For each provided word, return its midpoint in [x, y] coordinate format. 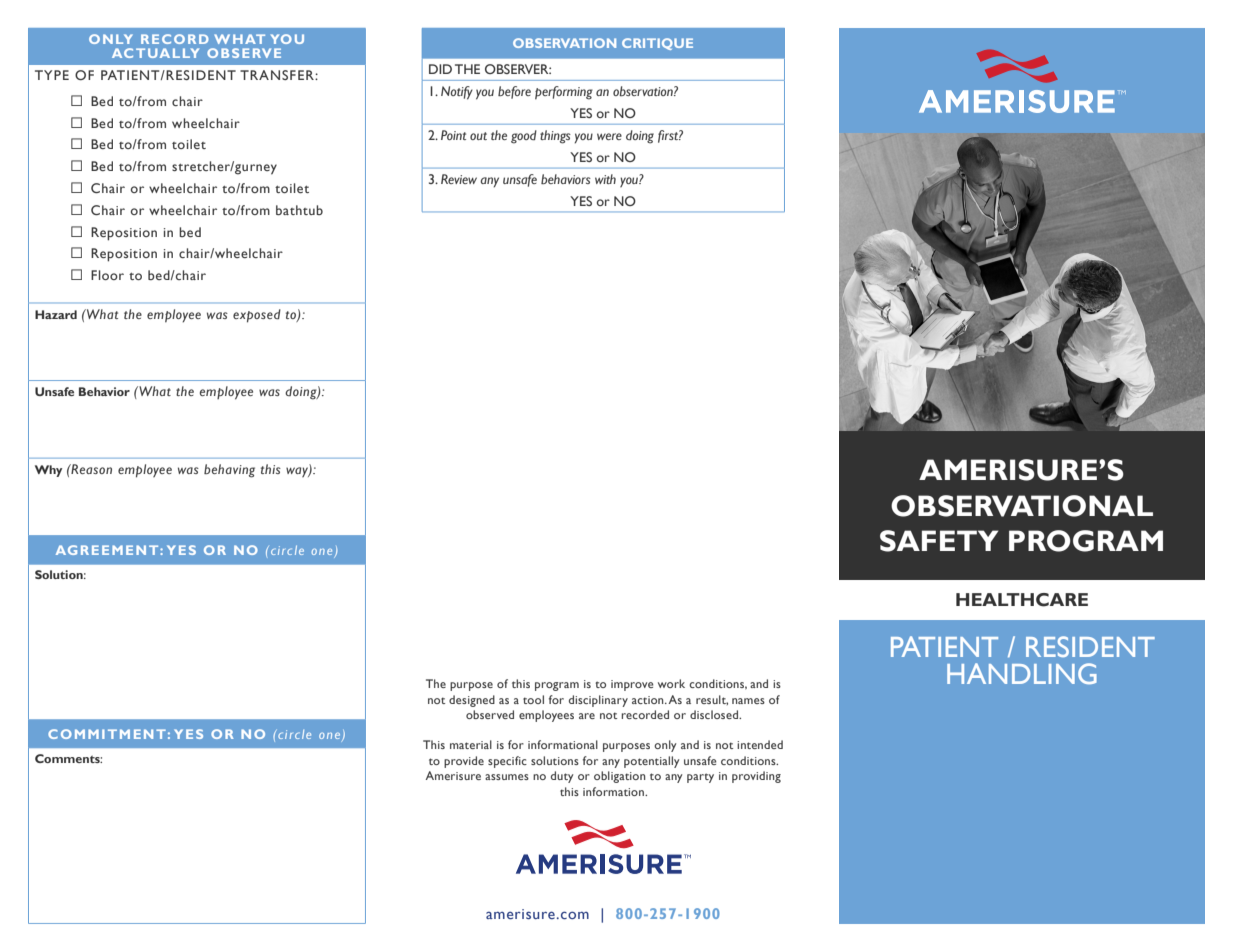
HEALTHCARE [1022, 600]
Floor [107, 275]
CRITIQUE [657, 44]
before [514, 92]
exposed [257, 316]
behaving [229, 471]
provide [464, 762]
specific [507, 762]
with [605, 179]
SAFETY [939, 541]
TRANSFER [278, 75]
